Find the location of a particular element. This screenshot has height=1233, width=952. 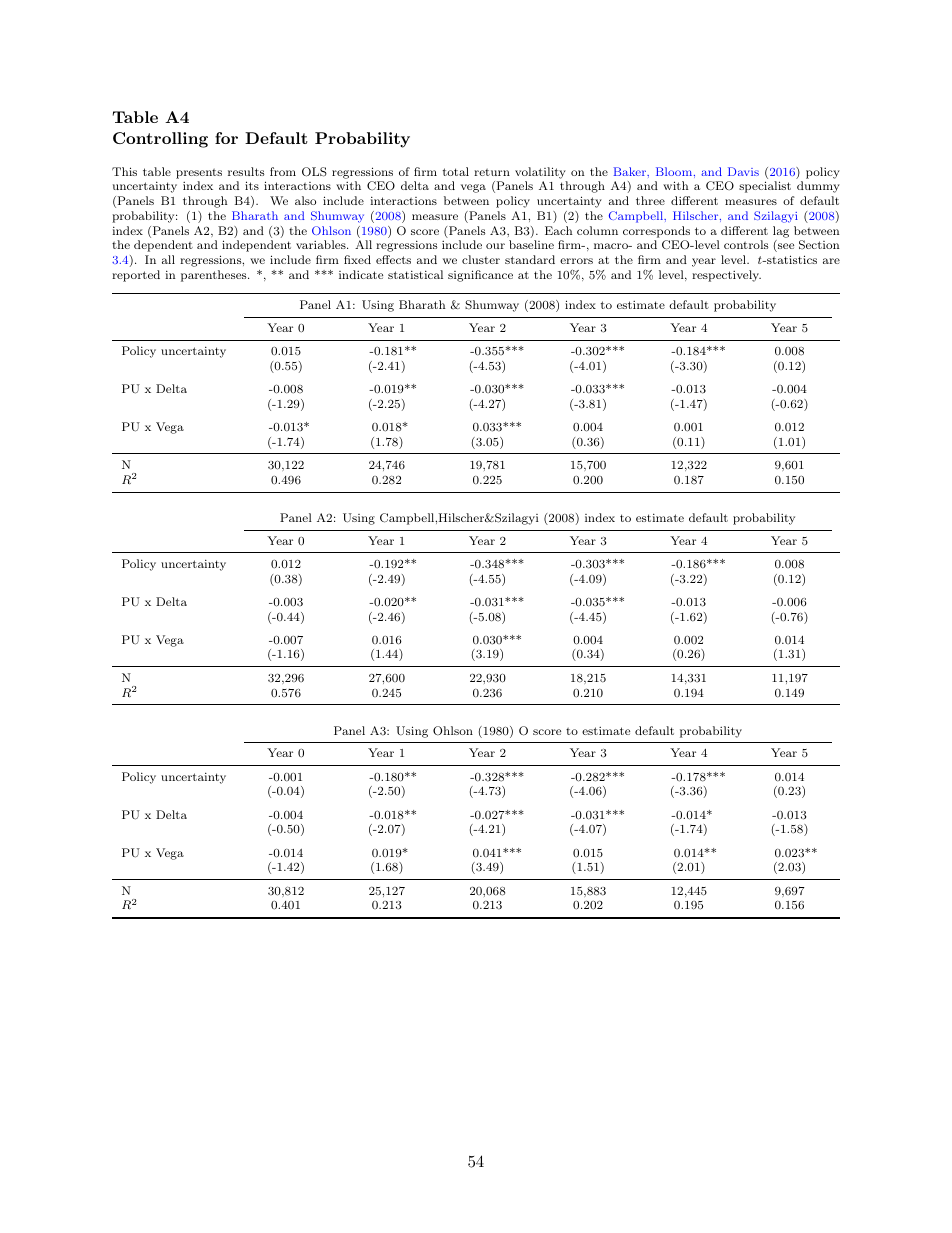

parentheses is located at coordinates (215, 276).
